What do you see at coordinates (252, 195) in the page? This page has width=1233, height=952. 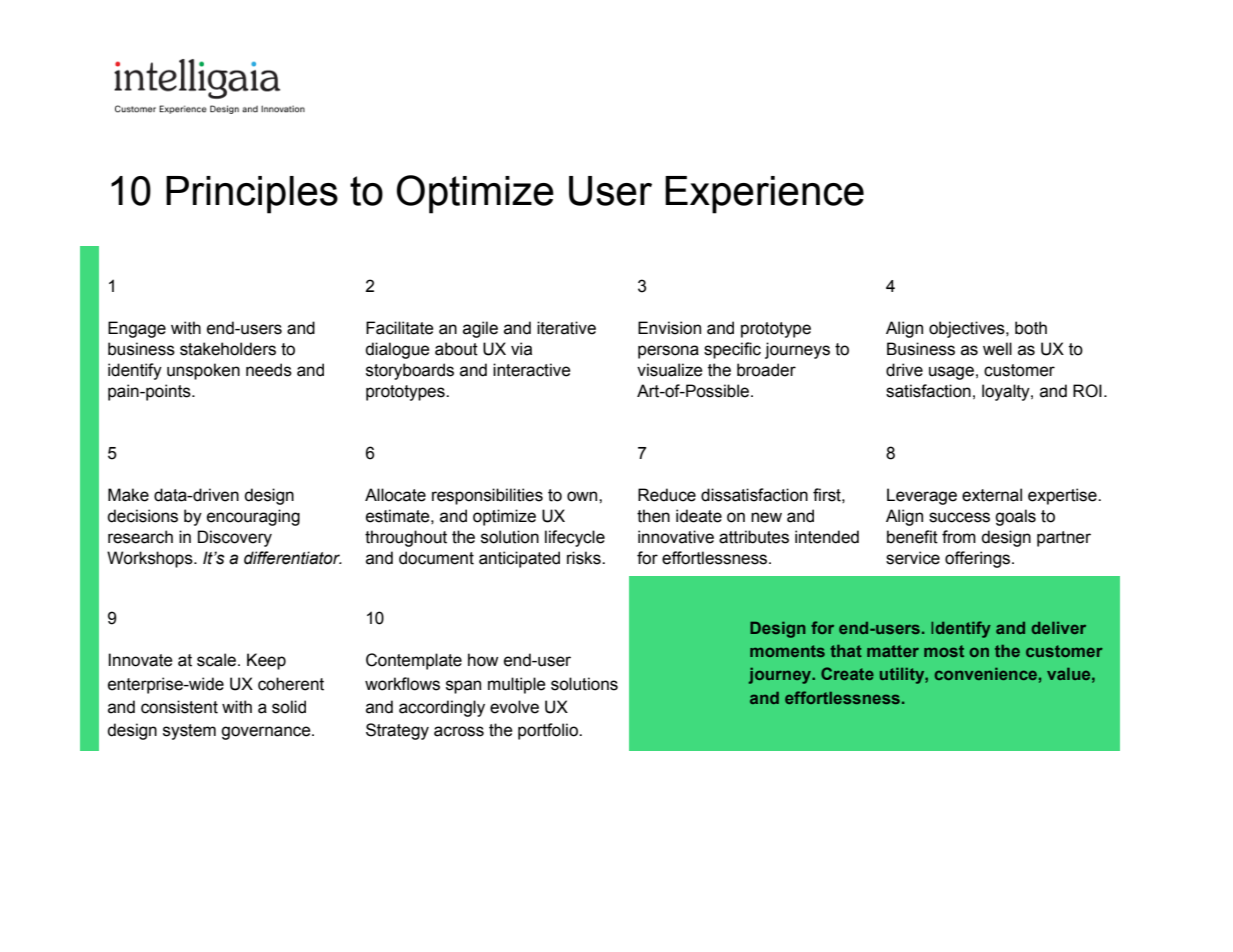 I see `Principles` at bounding box center [252, 195].
